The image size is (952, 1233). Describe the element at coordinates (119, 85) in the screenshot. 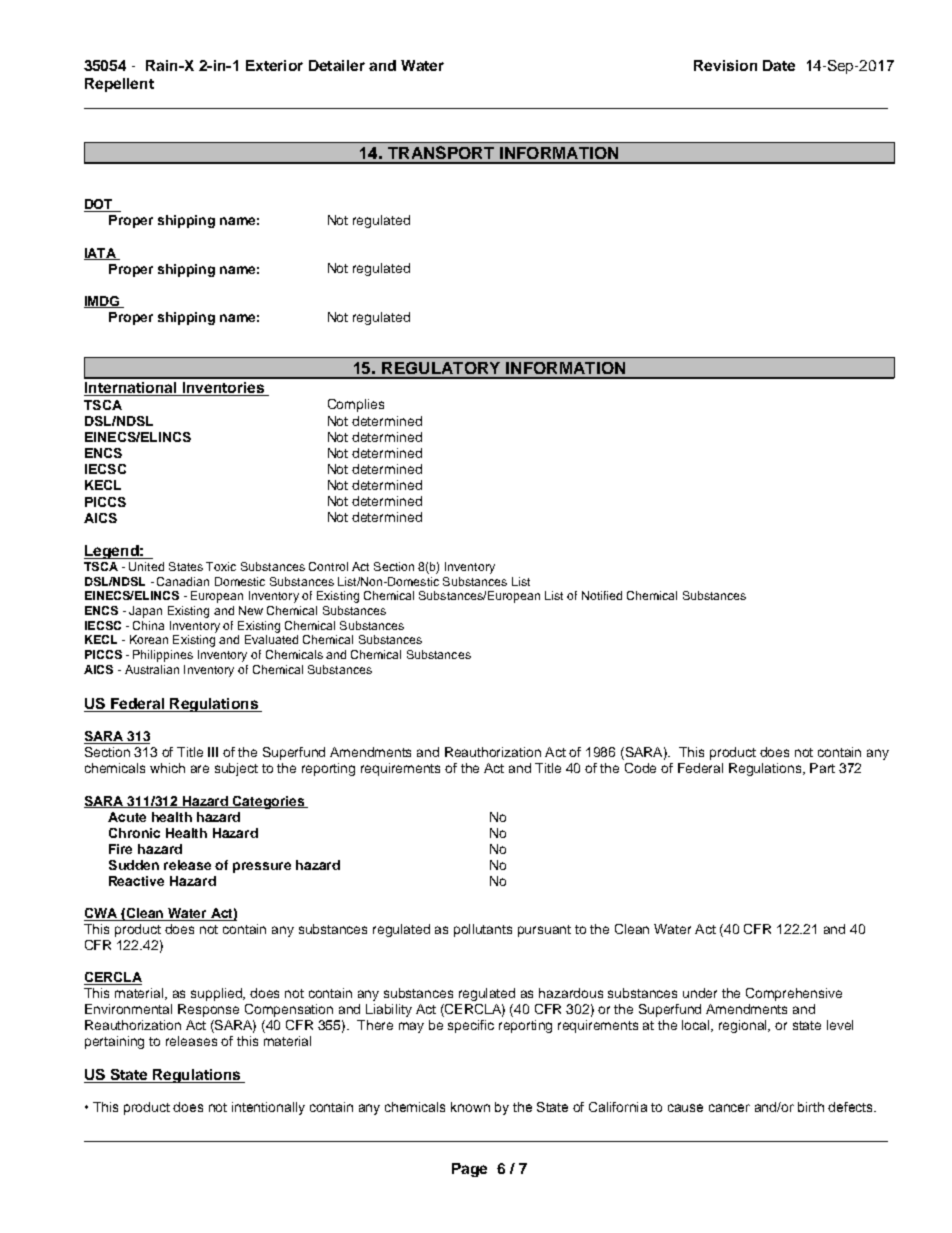

I see `Repellent` at that location.
